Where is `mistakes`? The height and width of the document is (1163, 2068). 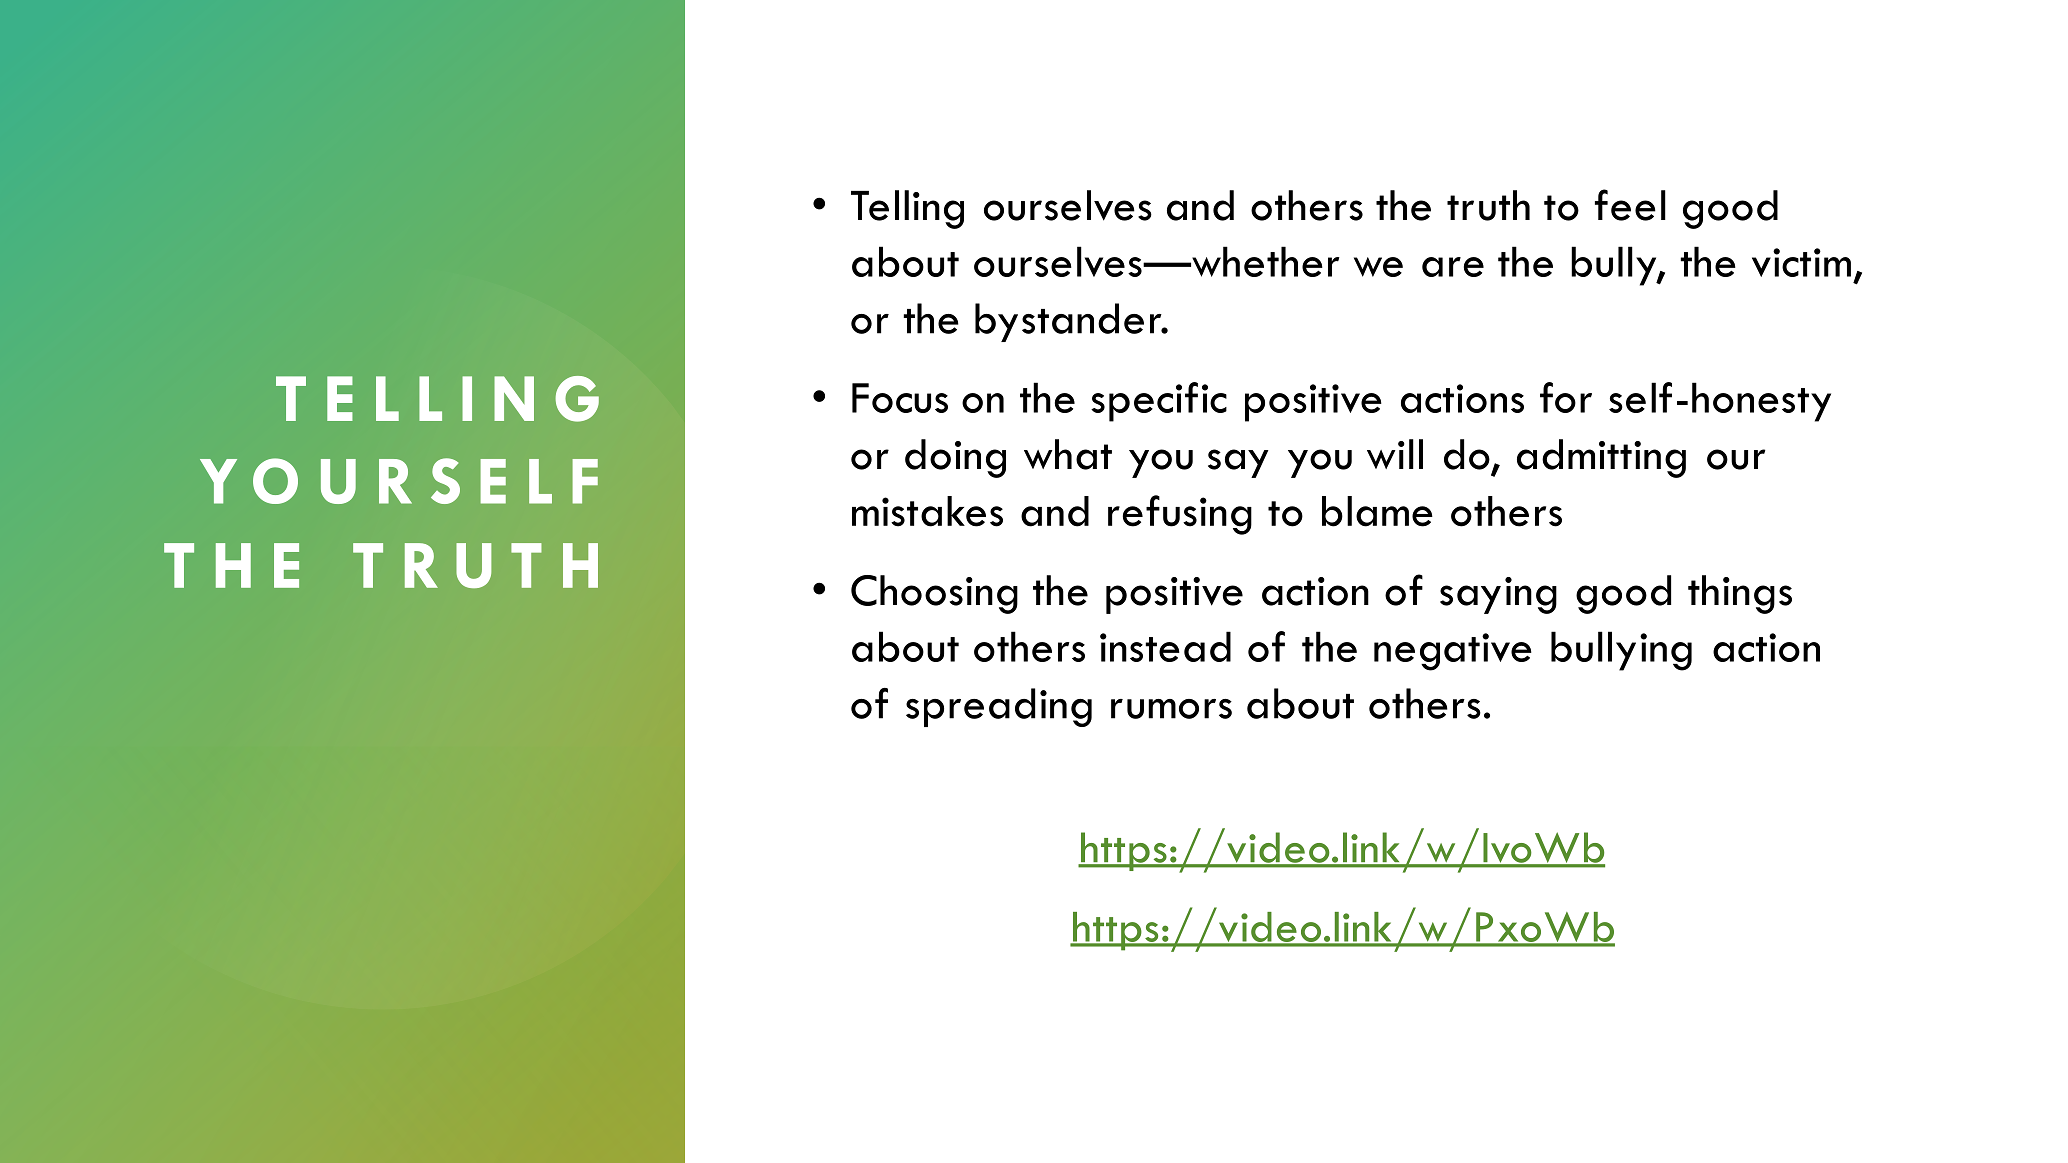 mistakes is located at coordinates (927, 511).
